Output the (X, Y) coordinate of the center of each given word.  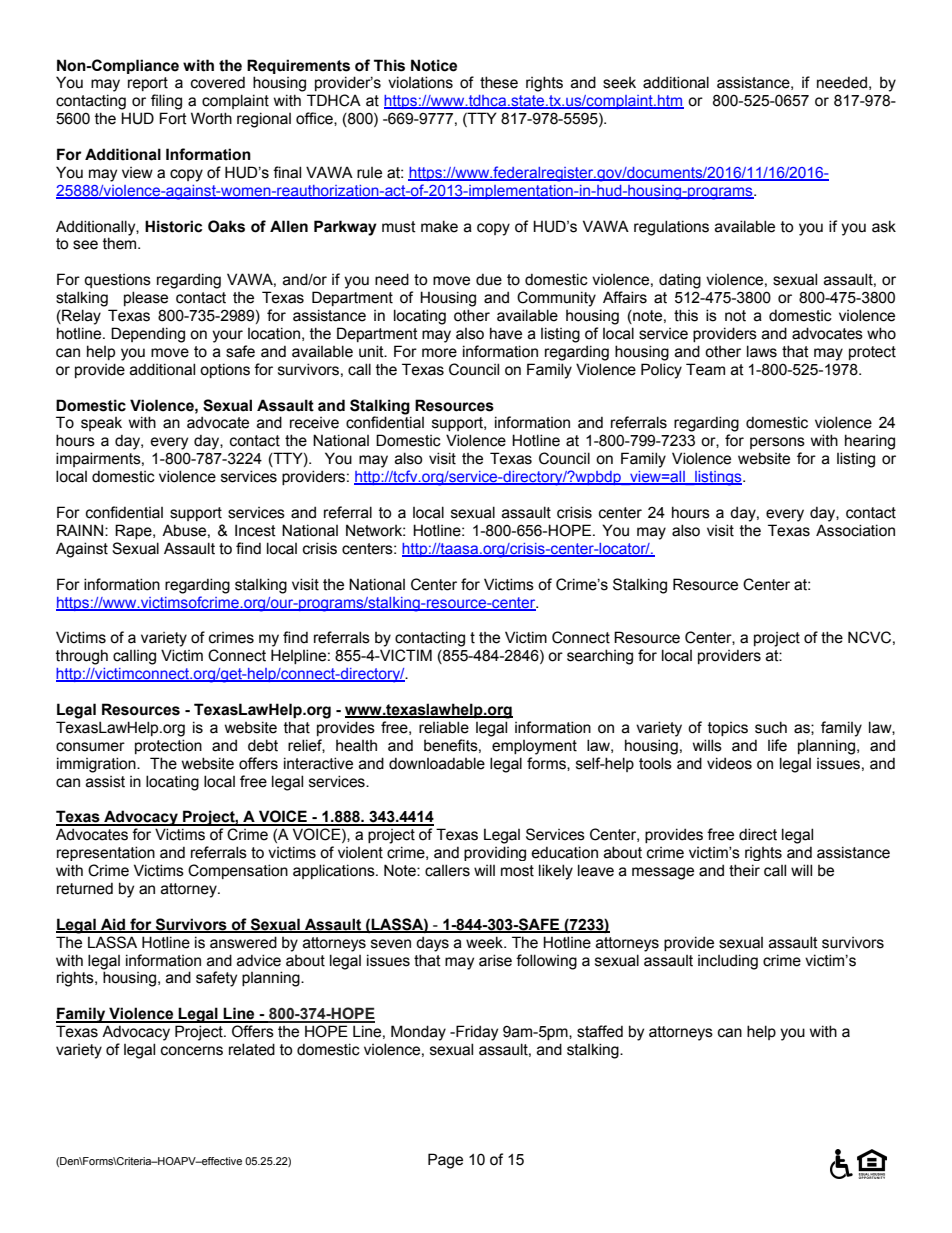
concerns (192, 1051)
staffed (600, 1031)
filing (166, 102)
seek (619, 83)
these (499, 82)
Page (445, 1161)
